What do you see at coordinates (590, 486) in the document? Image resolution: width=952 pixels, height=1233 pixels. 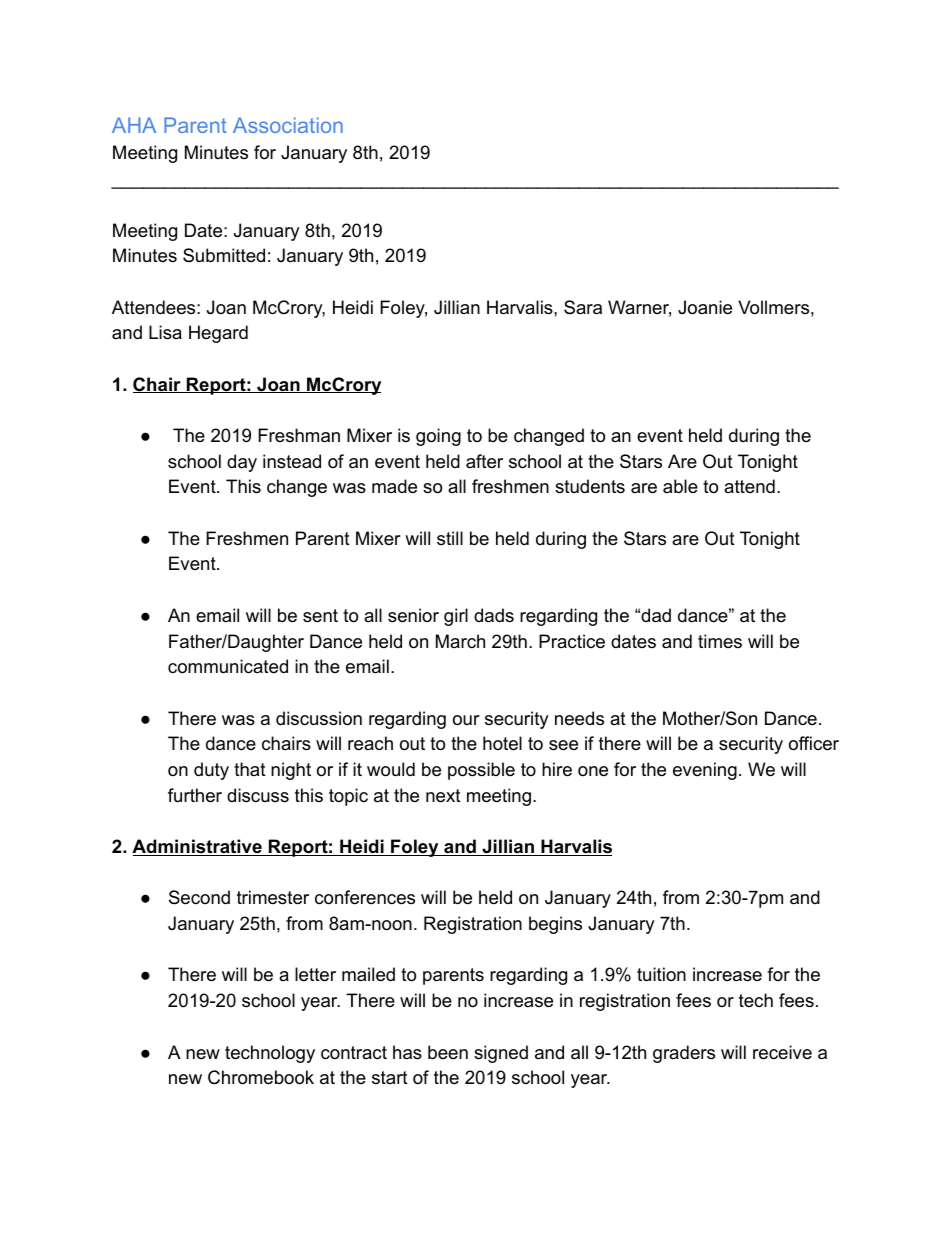 I see `students` at bounding box center [590, 486].
